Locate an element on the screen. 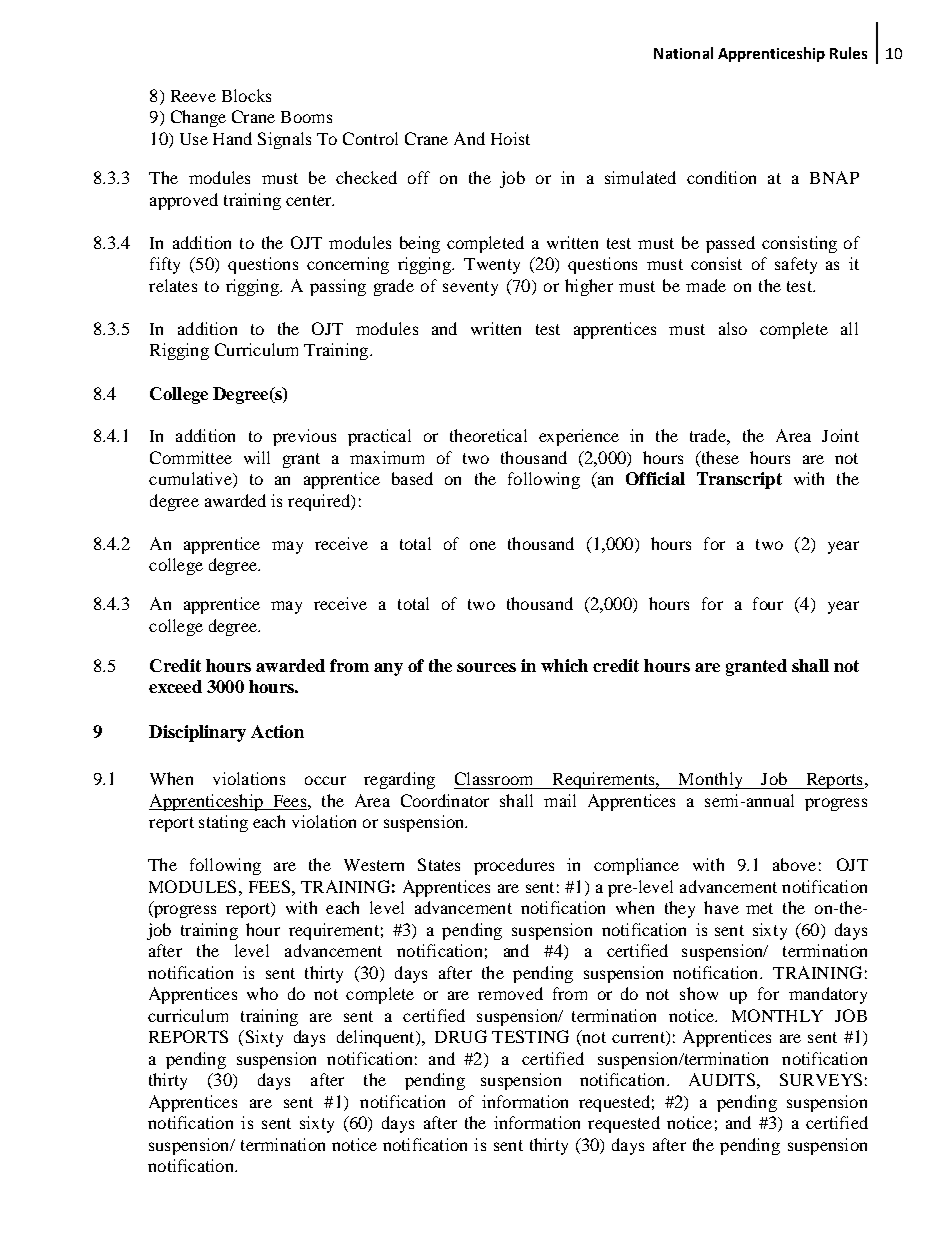  Hoist is located at coordinates (510, 138).
